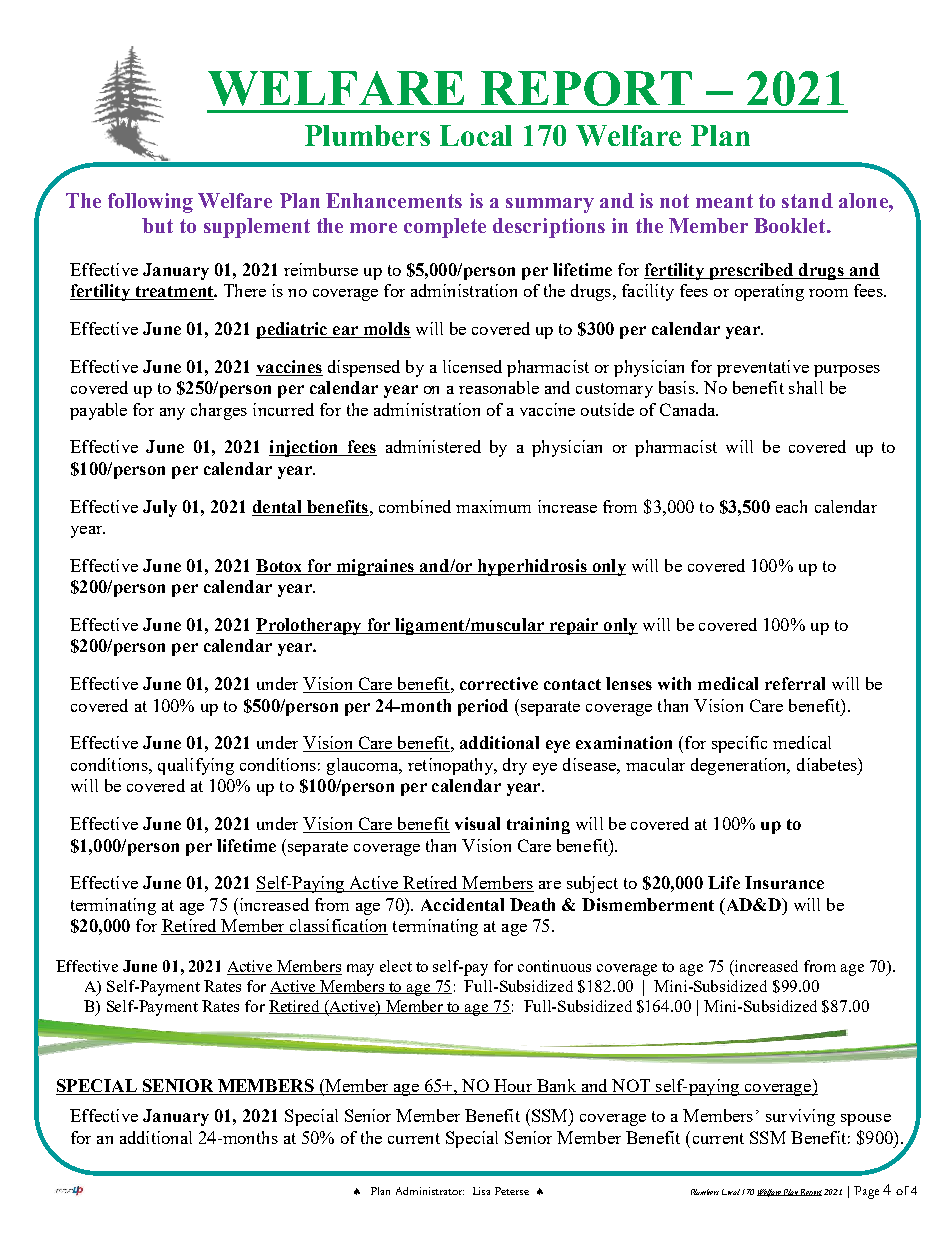 The image size is (952, 1233). Describe the element at coordinates (196, 766) in the document. I see `qualifying` at that location.
